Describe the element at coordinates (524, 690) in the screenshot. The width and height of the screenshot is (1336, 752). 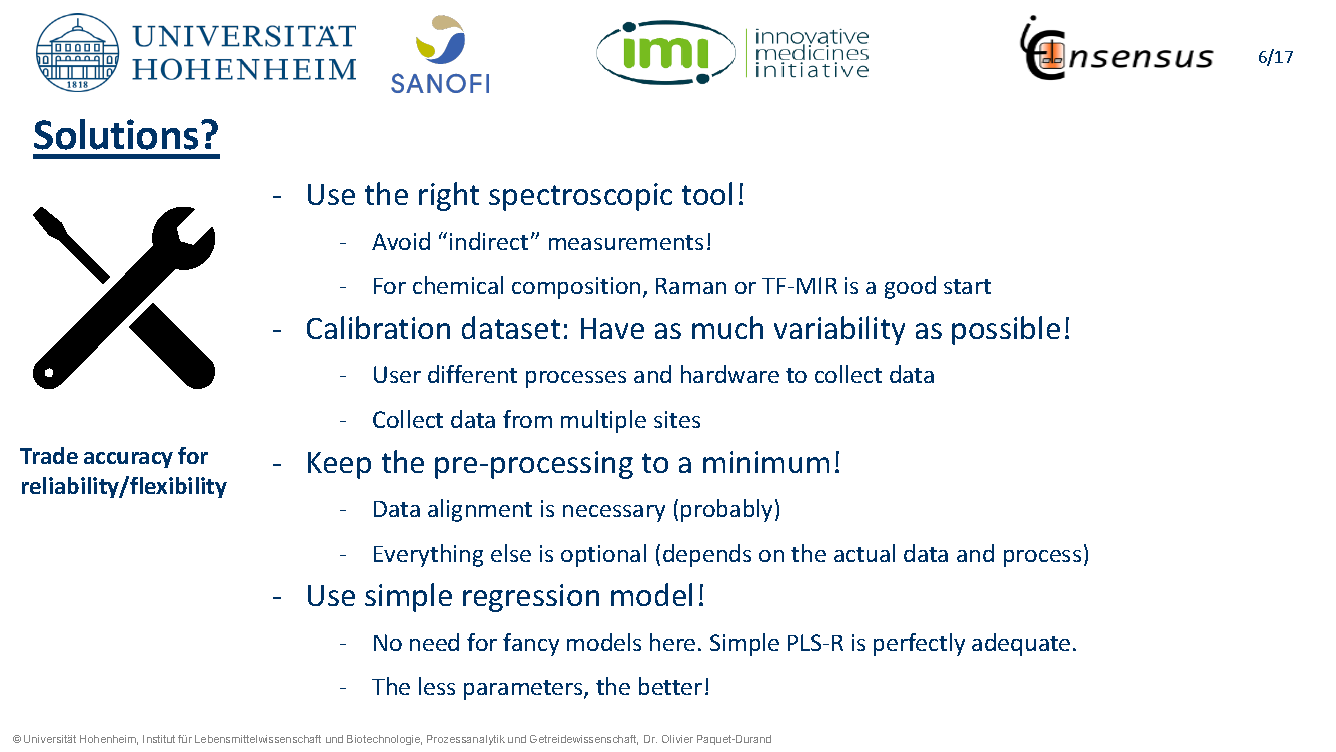
I see `parameters` at that location.
